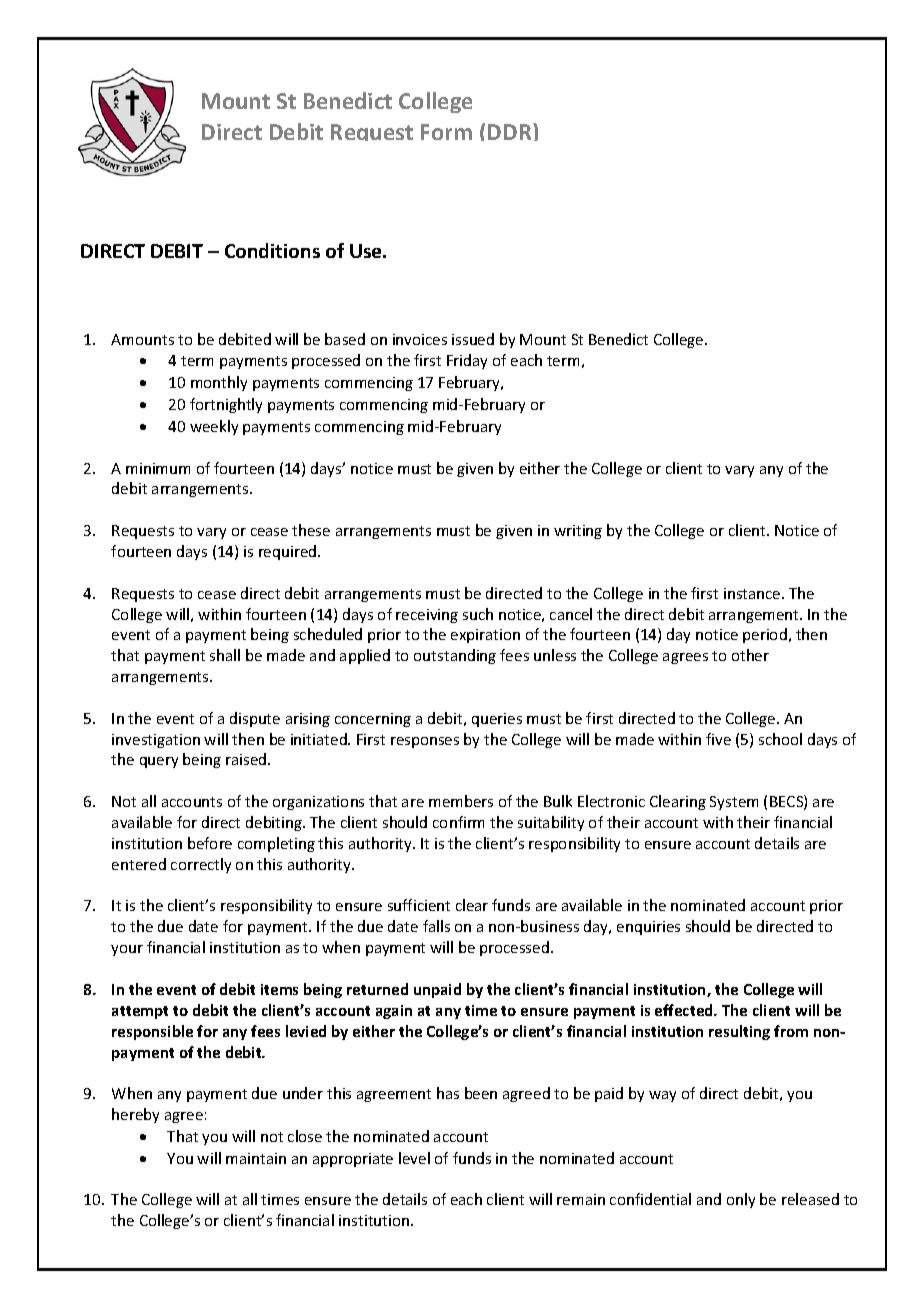 This page has width=924, height=1308. What do you see at coordinates (446, 132) in the page?
I see `Form` at bounding box center [446, 132].
